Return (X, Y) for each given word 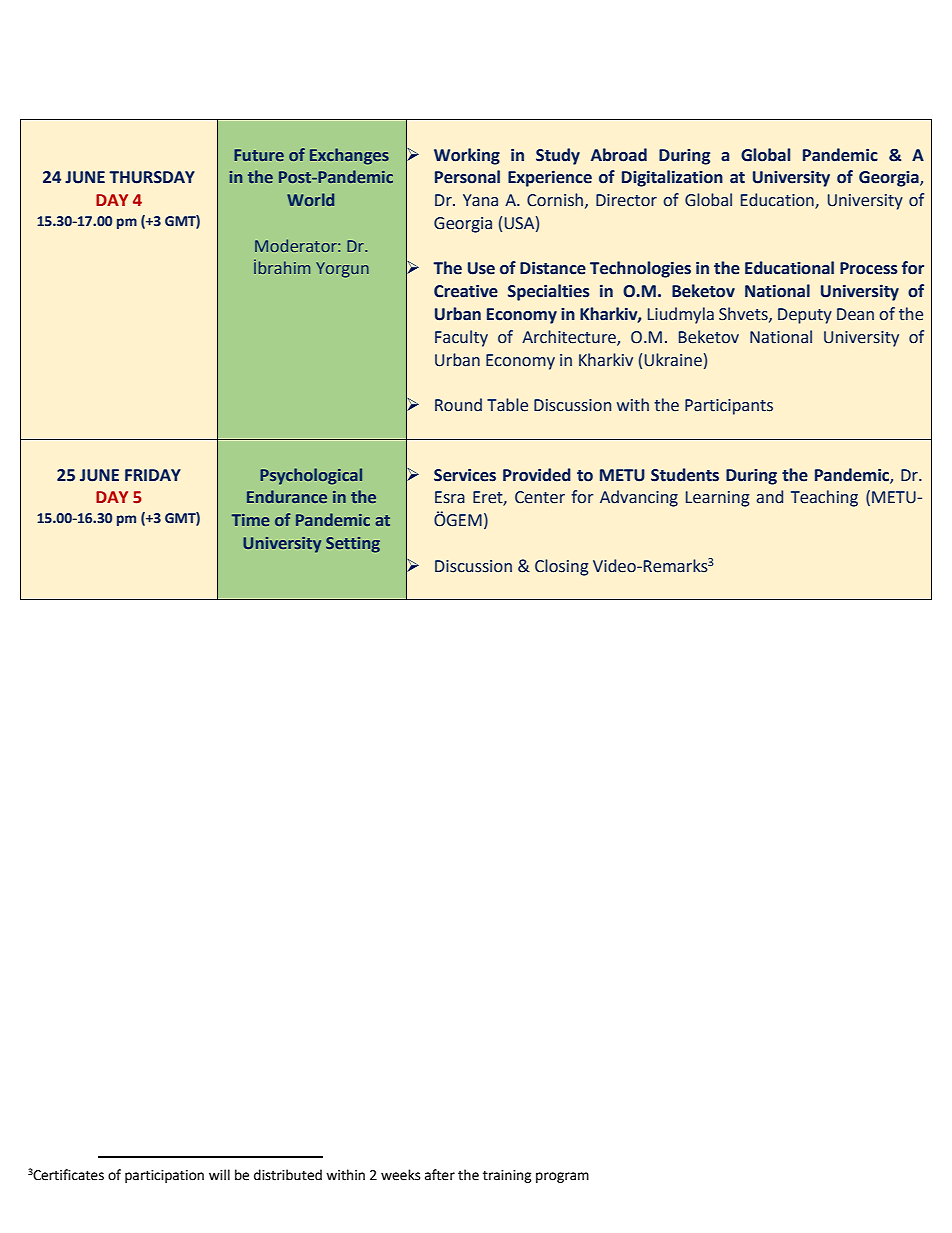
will (219, 1174)
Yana (480, 200)
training (507, 1176)
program (562, 1177)
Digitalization (672, 178)
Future (259, 155)
